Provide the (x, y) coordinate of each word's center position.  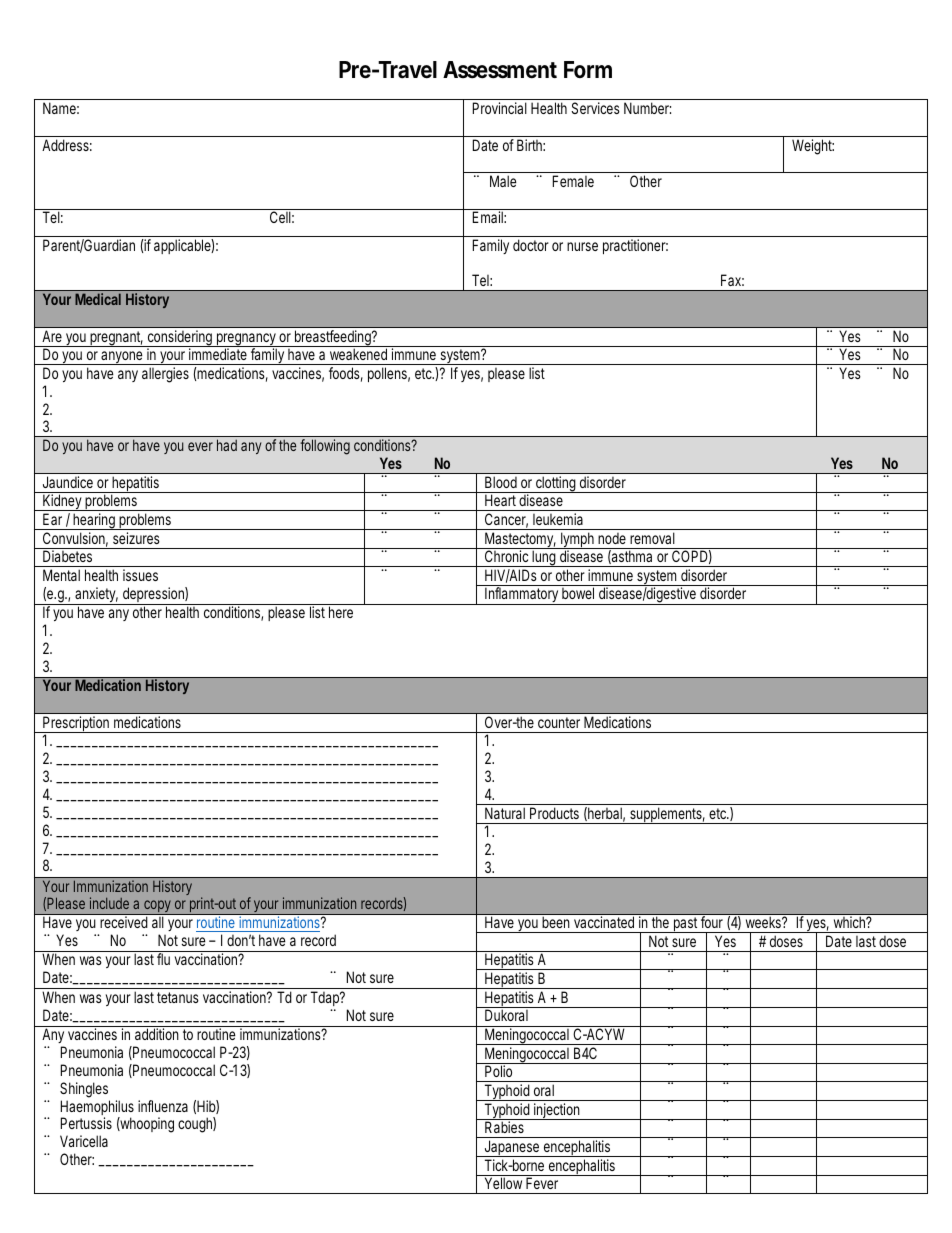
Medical (98, 299)
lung (544, 558)
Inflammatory (522, 596)
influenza (163, 1106)
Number (647, 108)
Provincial (500, 108)
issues (140, 575)
